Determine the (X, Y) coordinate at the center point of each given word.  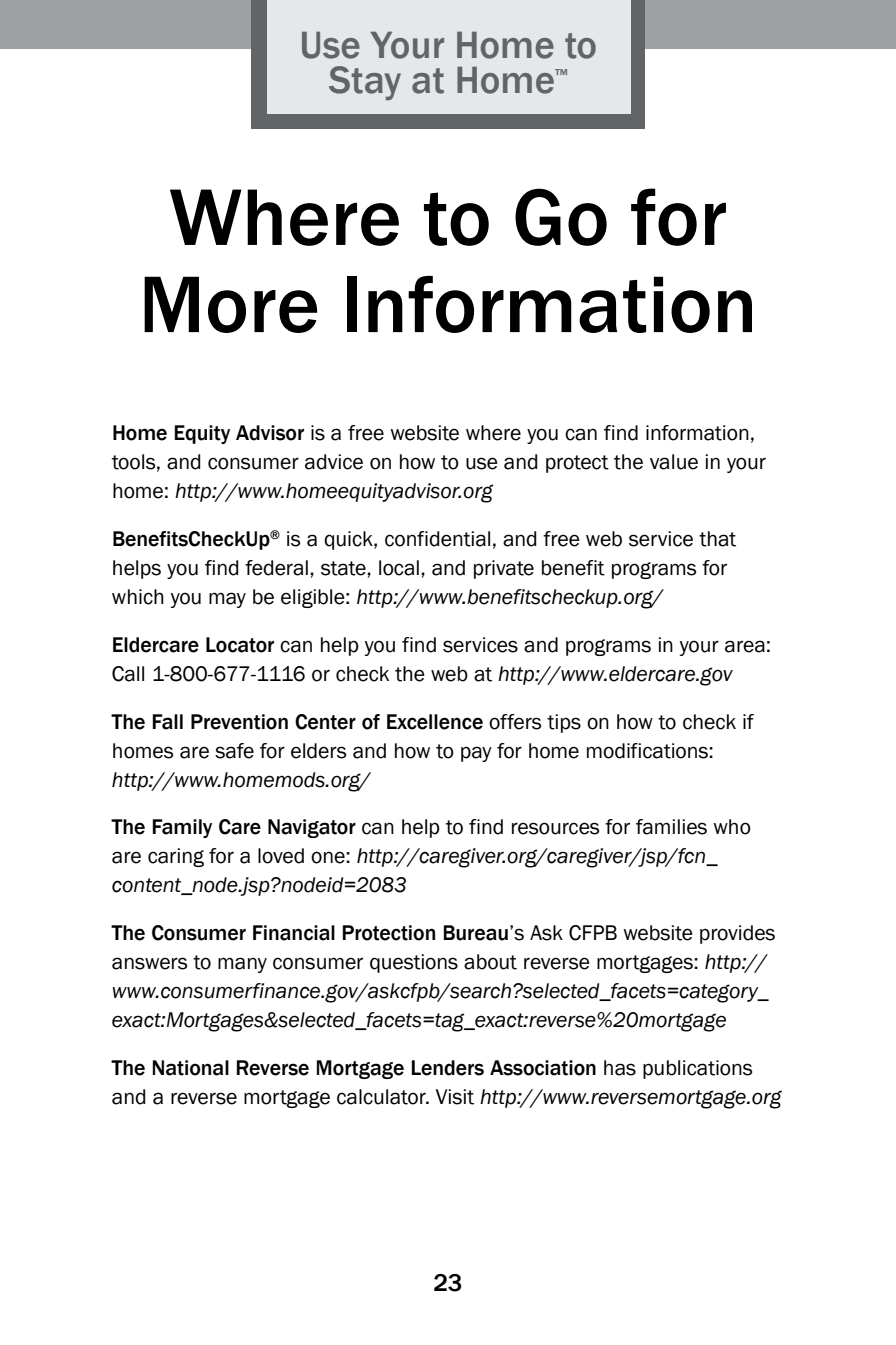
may (227, 600)
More (230, 304)
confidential (437, 539)
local (399, 568)
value (674, 462)
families (671, 827)
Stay (365, 83)
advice (334, 462)
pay (476, 754)
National (190, 1068)
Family (182, 828)
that (717, 539)
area (745, 646)
